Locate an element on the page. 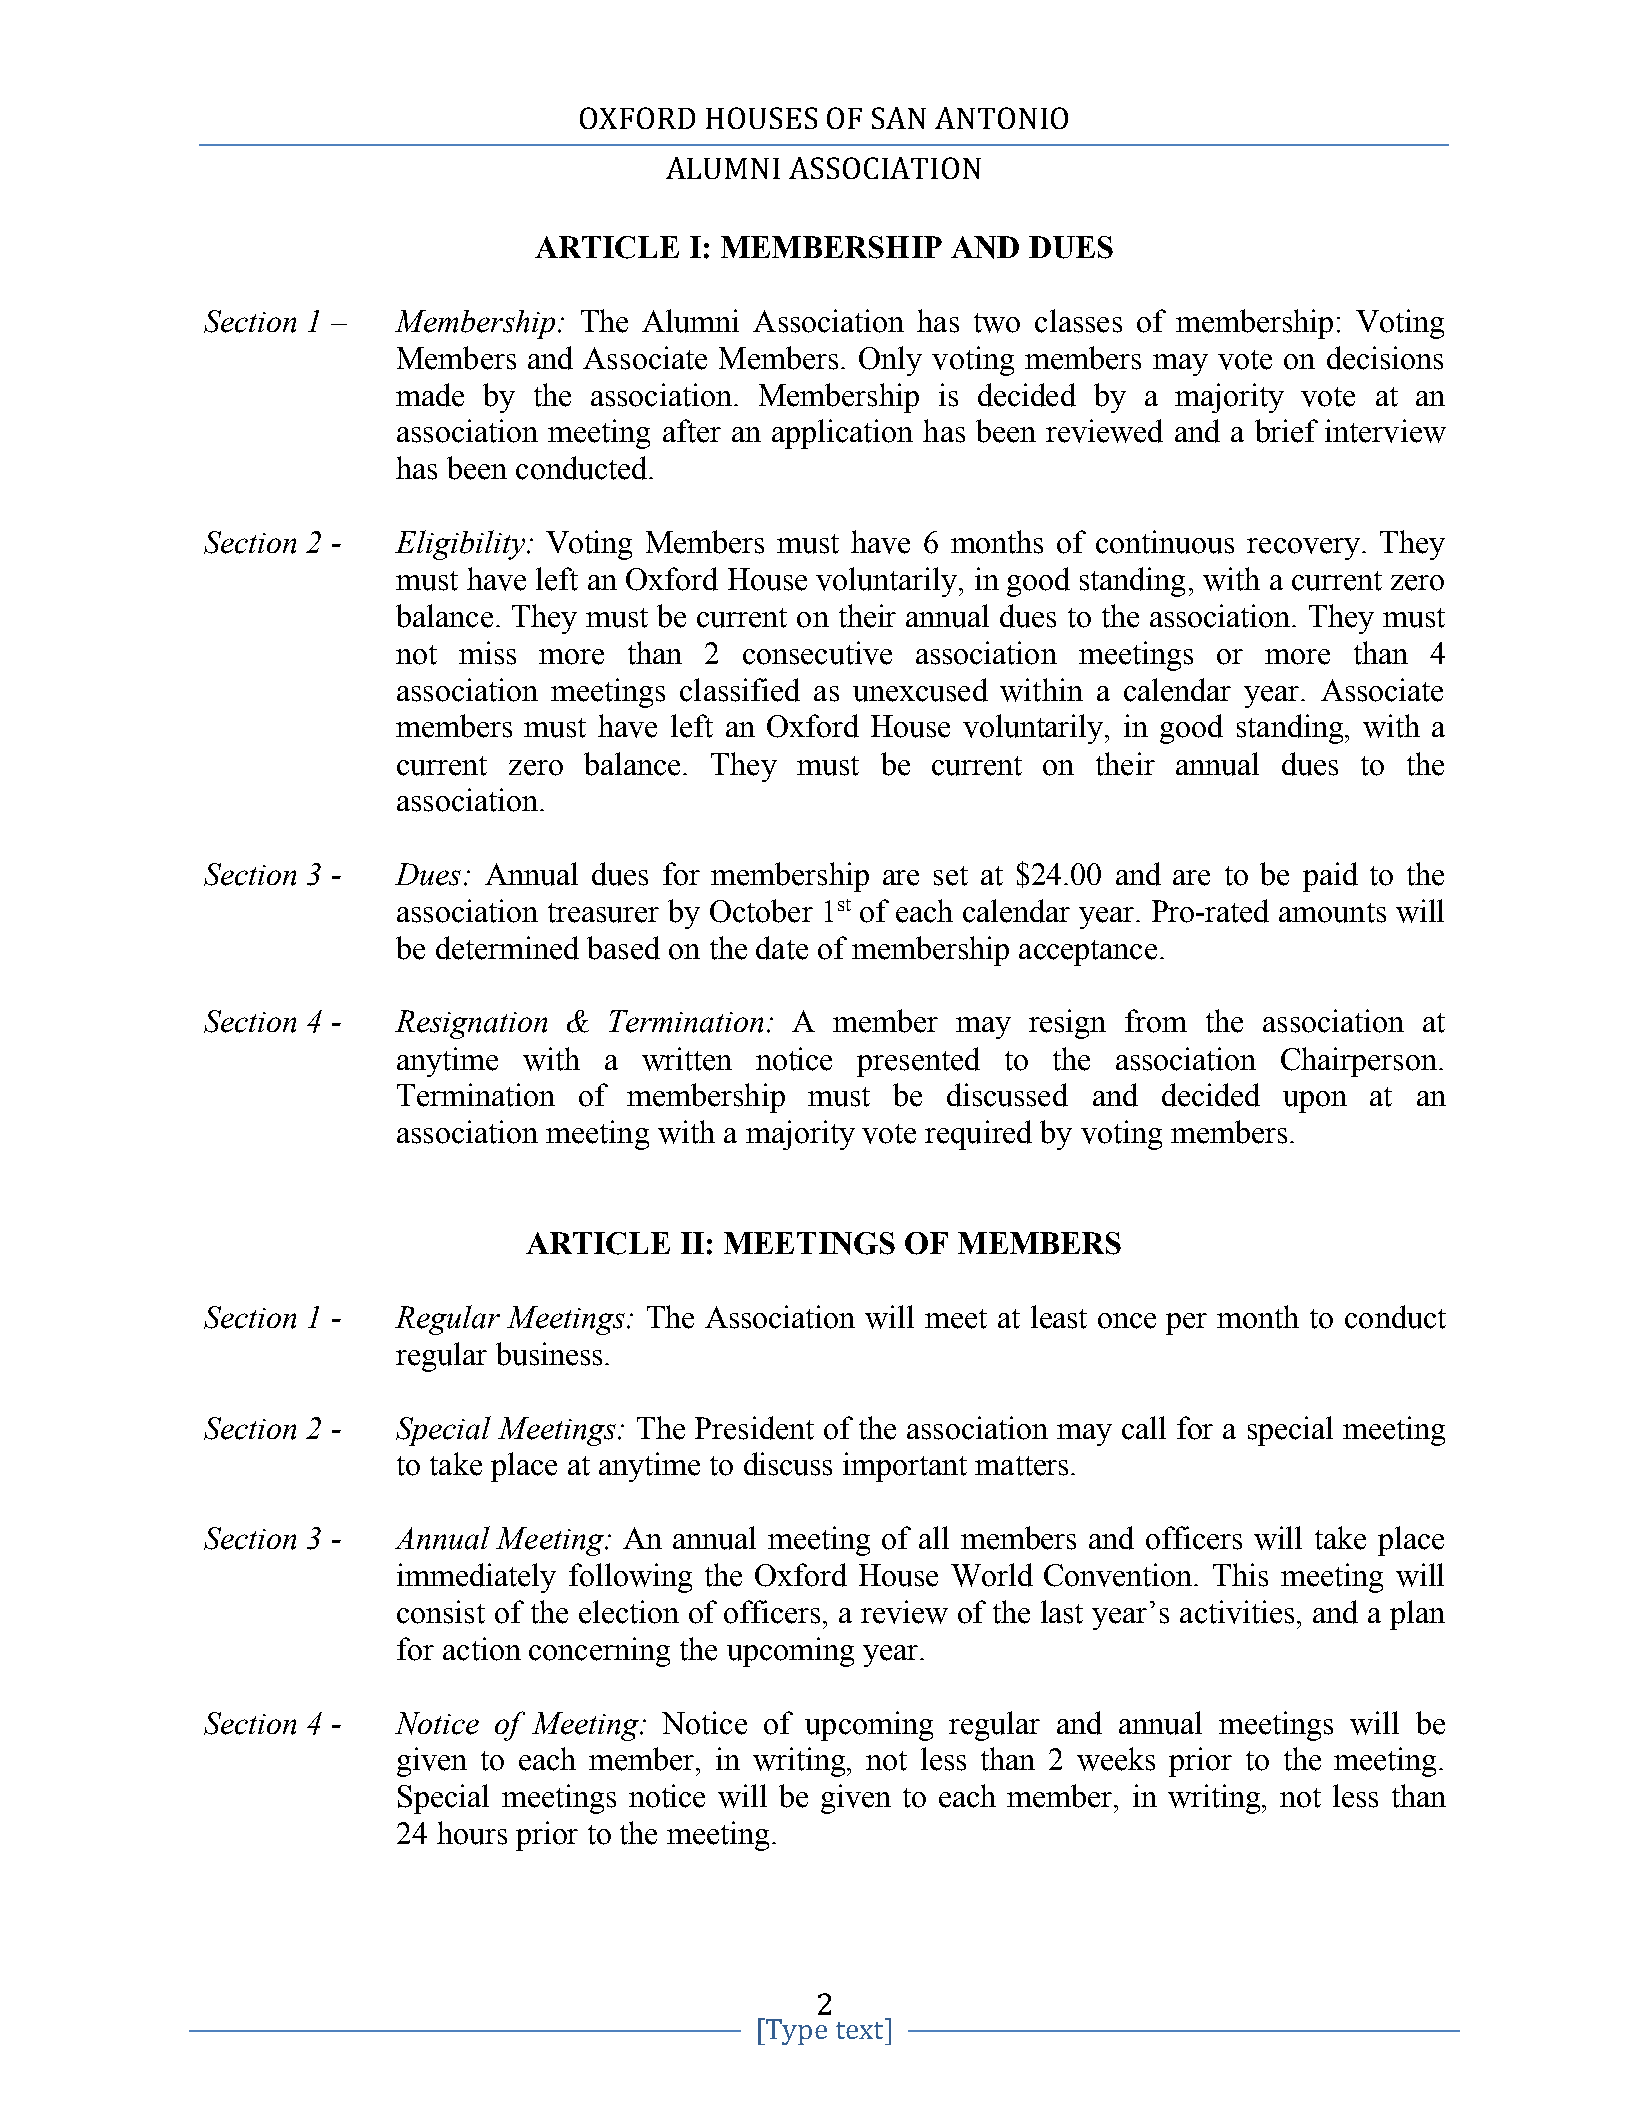 The width and height of the image is (1636, 2117). made is located at coordinates (430, 395).
